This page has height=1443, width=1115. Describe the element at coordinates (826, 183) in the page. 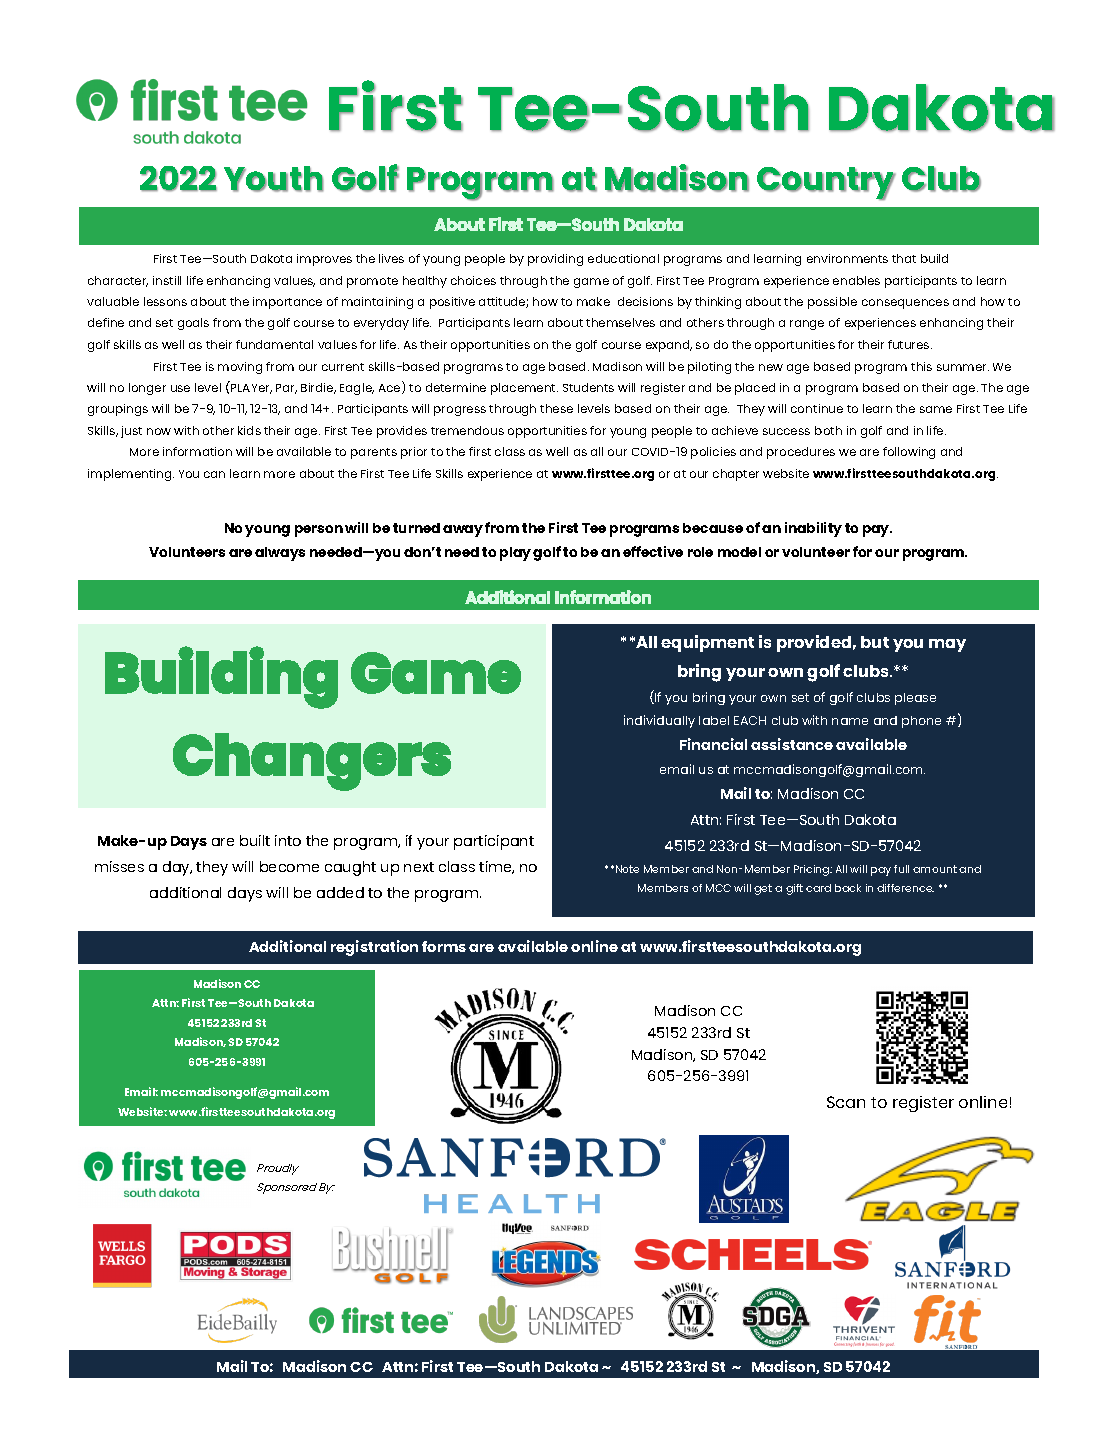

I see `Country` at that location.
